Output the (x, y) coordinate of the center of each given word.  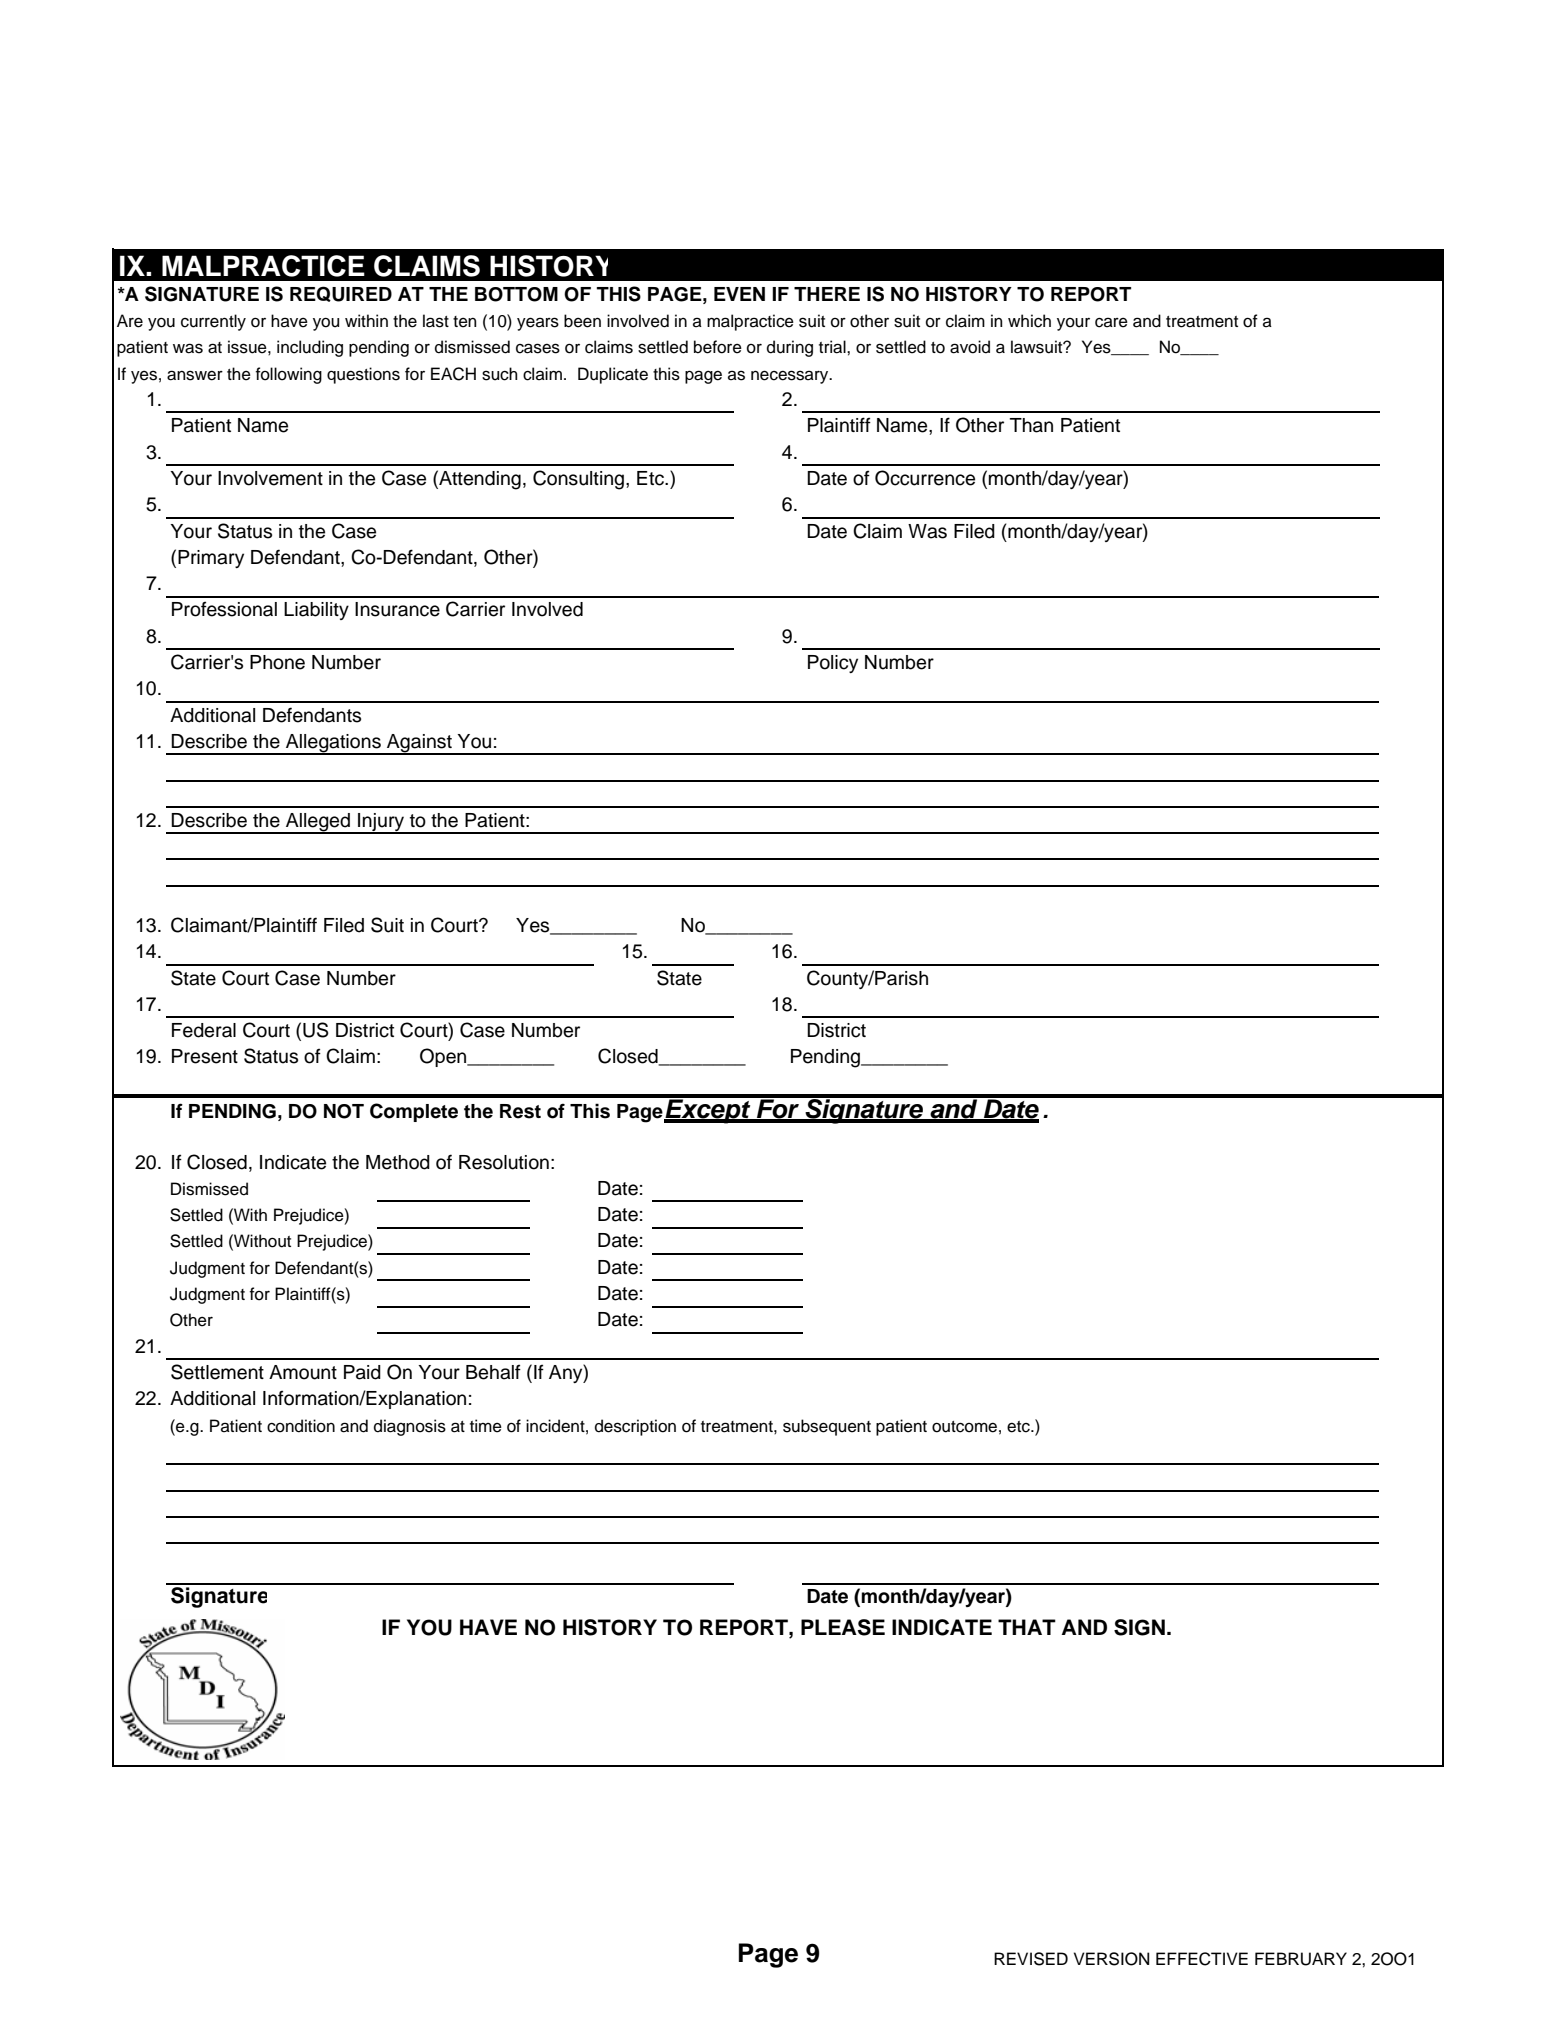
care (1111, 322)
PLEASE (843, 1627)
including (310, 348)
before (718, 347)
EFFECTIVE (1202, 1959)
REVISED (1031, 1959)
